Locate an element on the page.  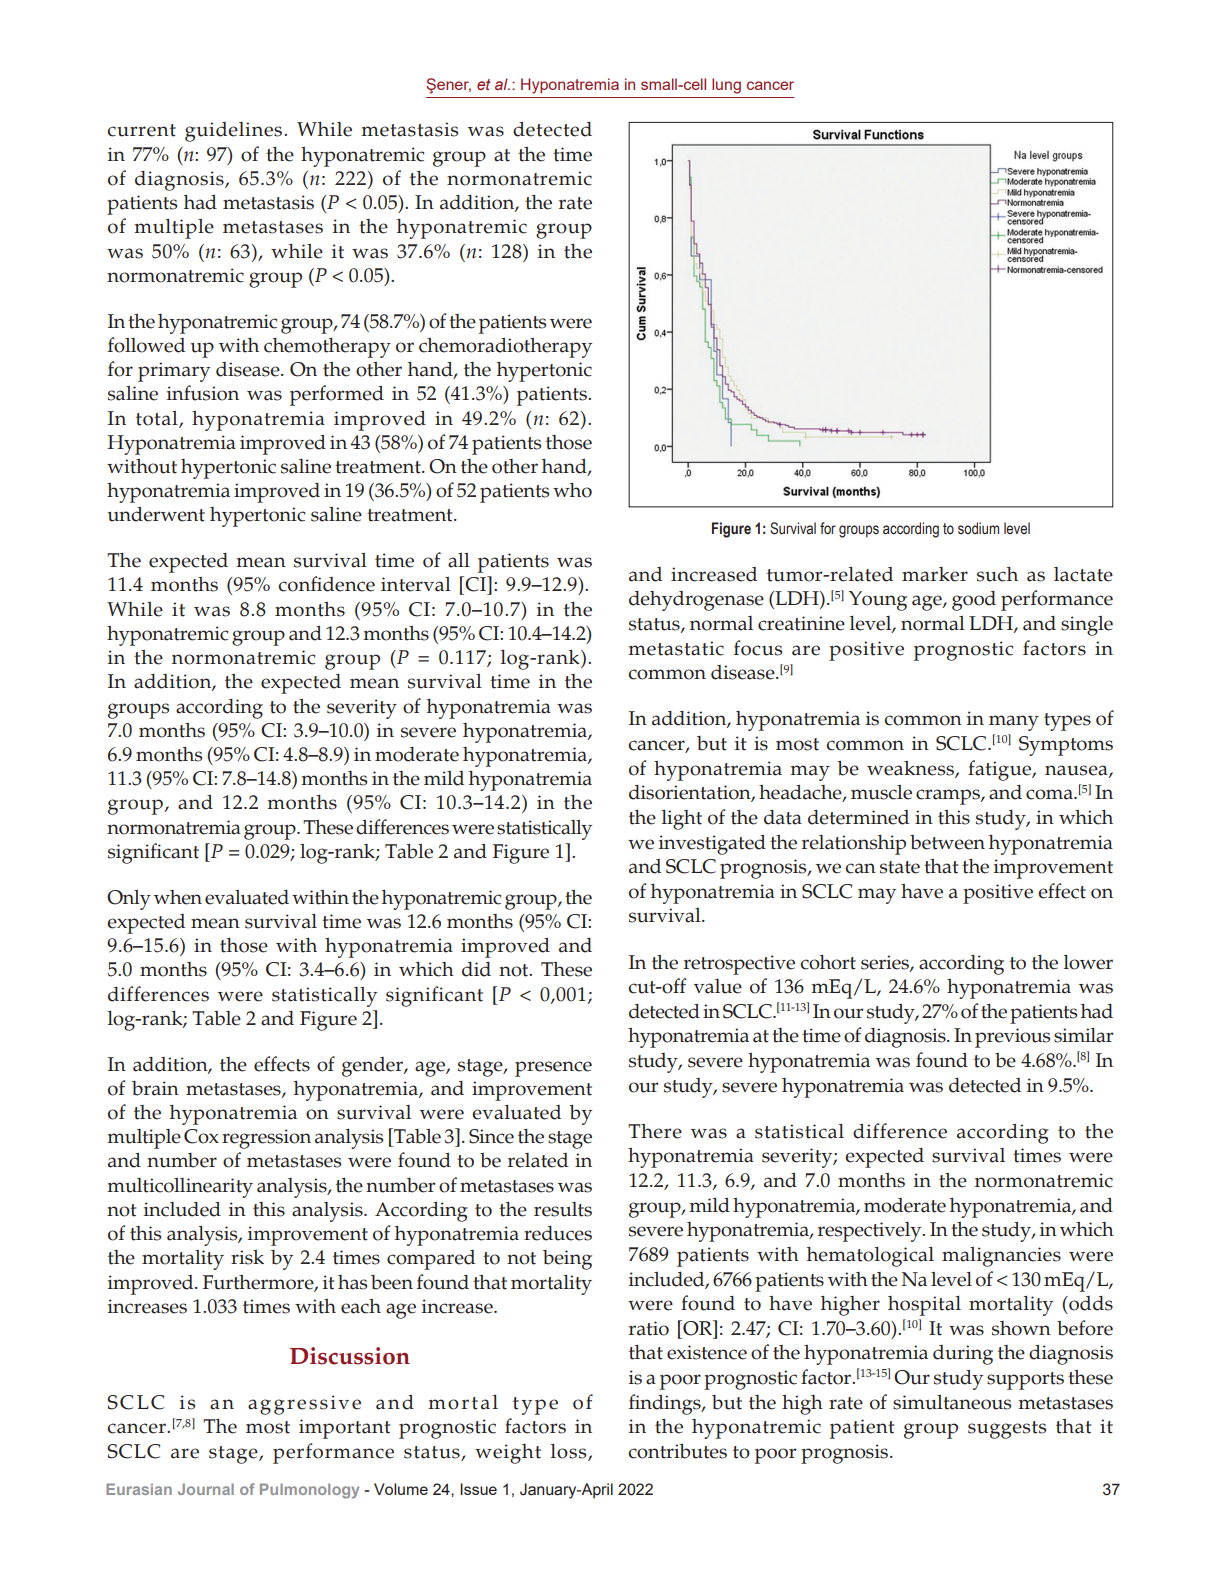
lung is located at coordinates (726, 86).
